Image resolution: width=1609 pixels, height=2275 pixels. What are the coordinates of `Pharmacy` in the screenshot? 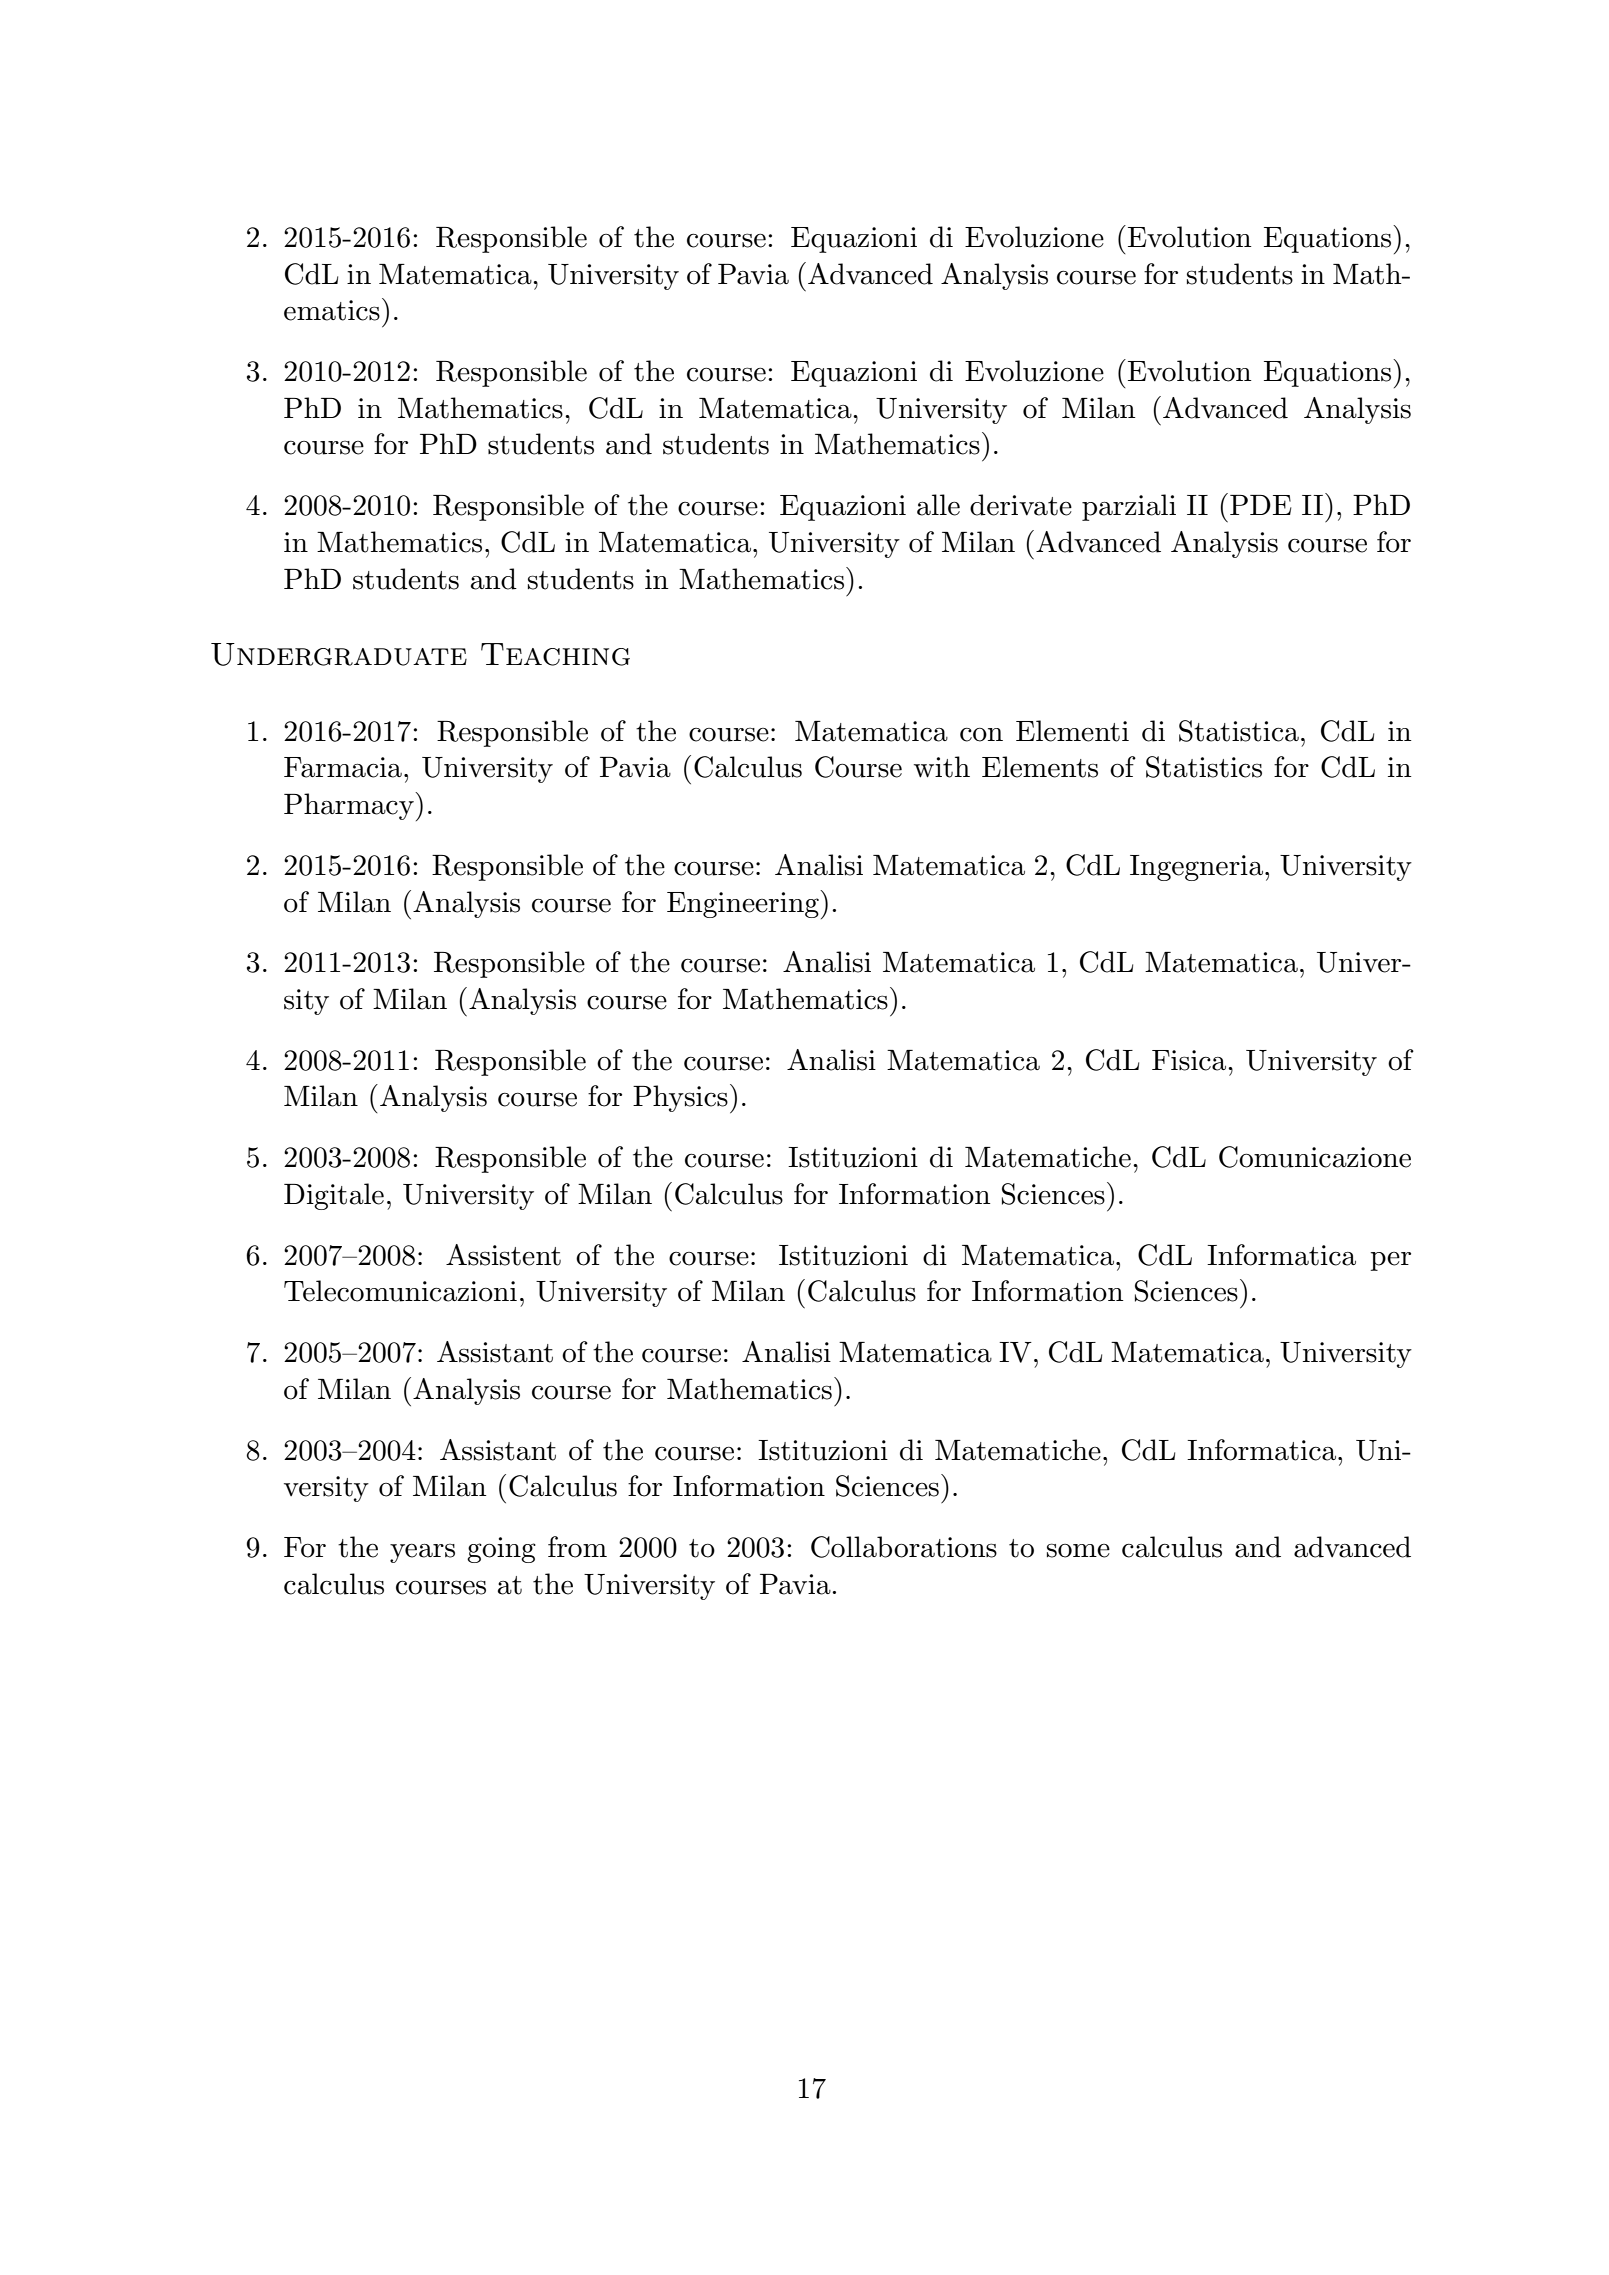 It's located at (350, 806).
